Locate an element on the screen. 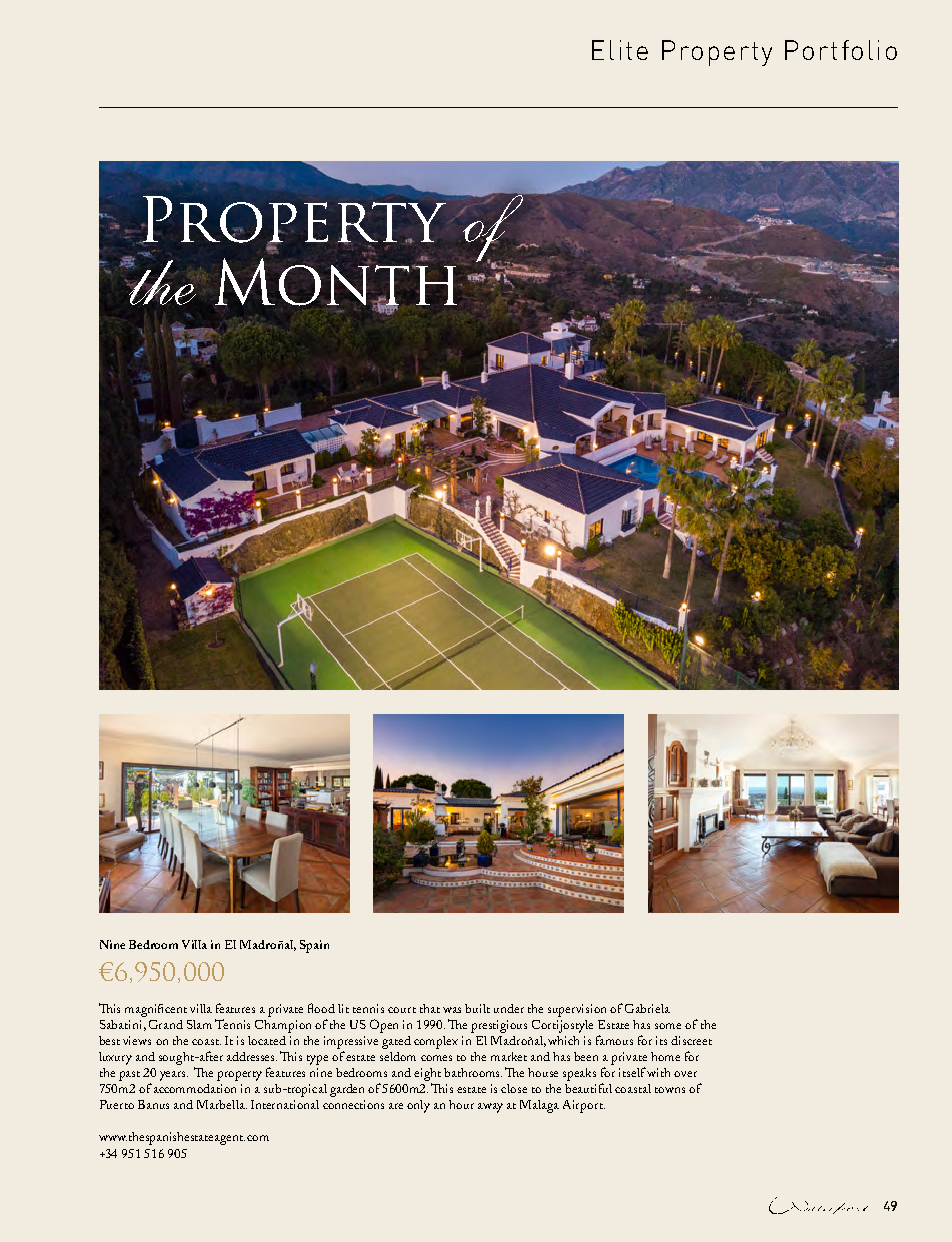 This screenshot has height=1242, width=952. discreet is located at coordinates (691, 1040).
